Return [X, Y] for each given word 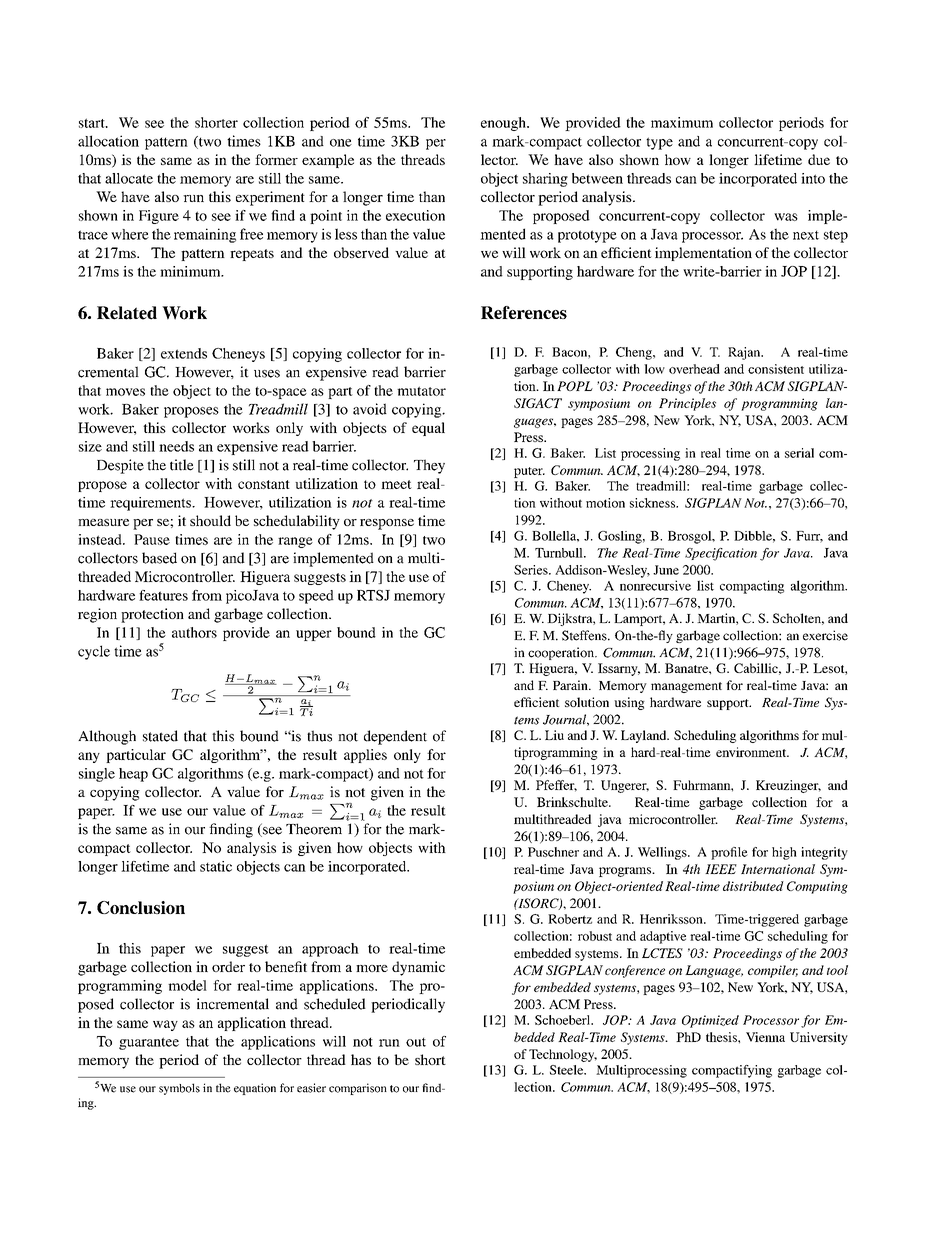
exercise [825, 635]
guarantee [149, 1043]
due [819, 159]
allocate [129, 178]
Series [532, 570]
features [163, 595]
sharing [545, 180]
